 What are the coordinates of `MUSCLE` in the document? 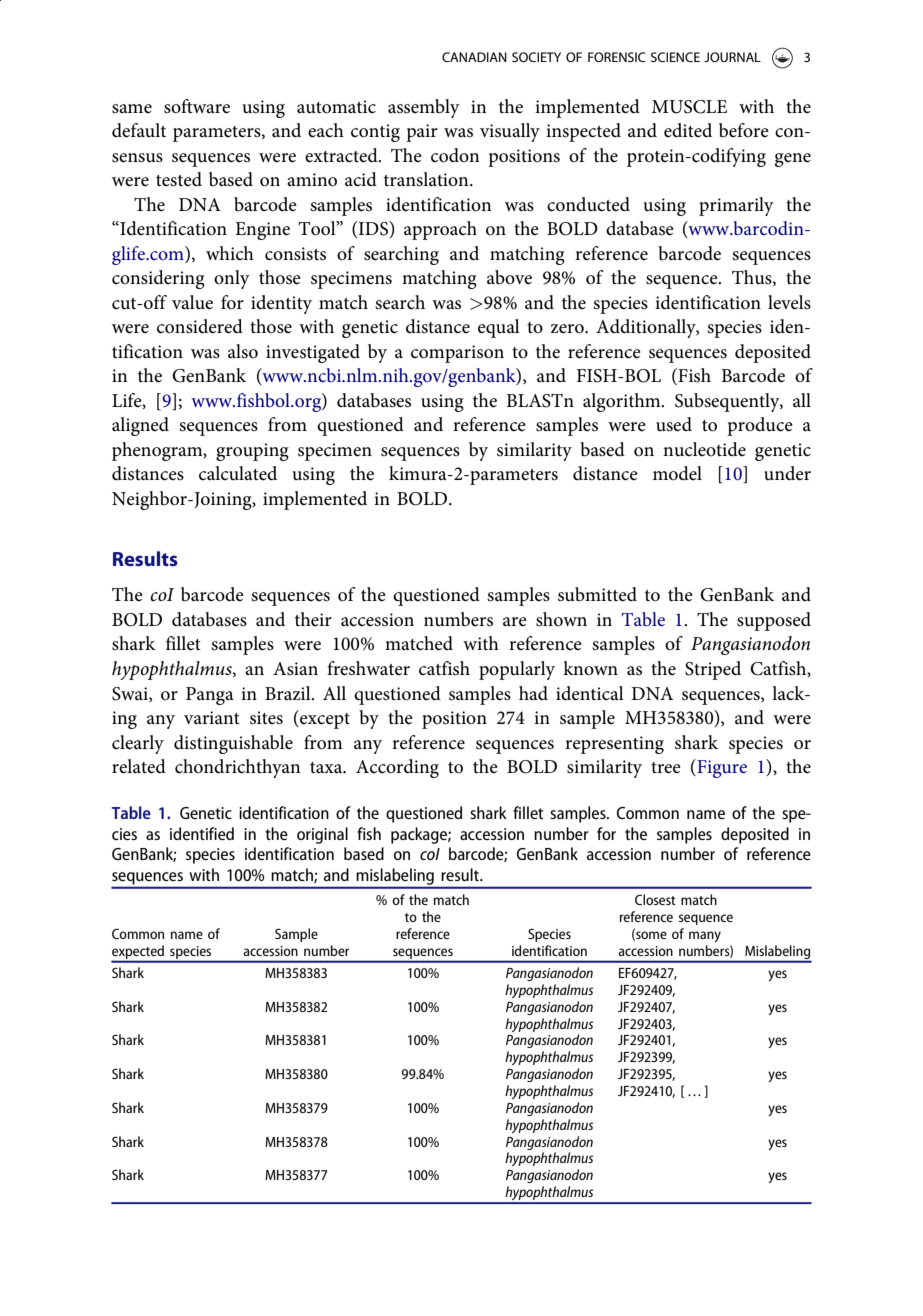 It's located at (689, 107).
